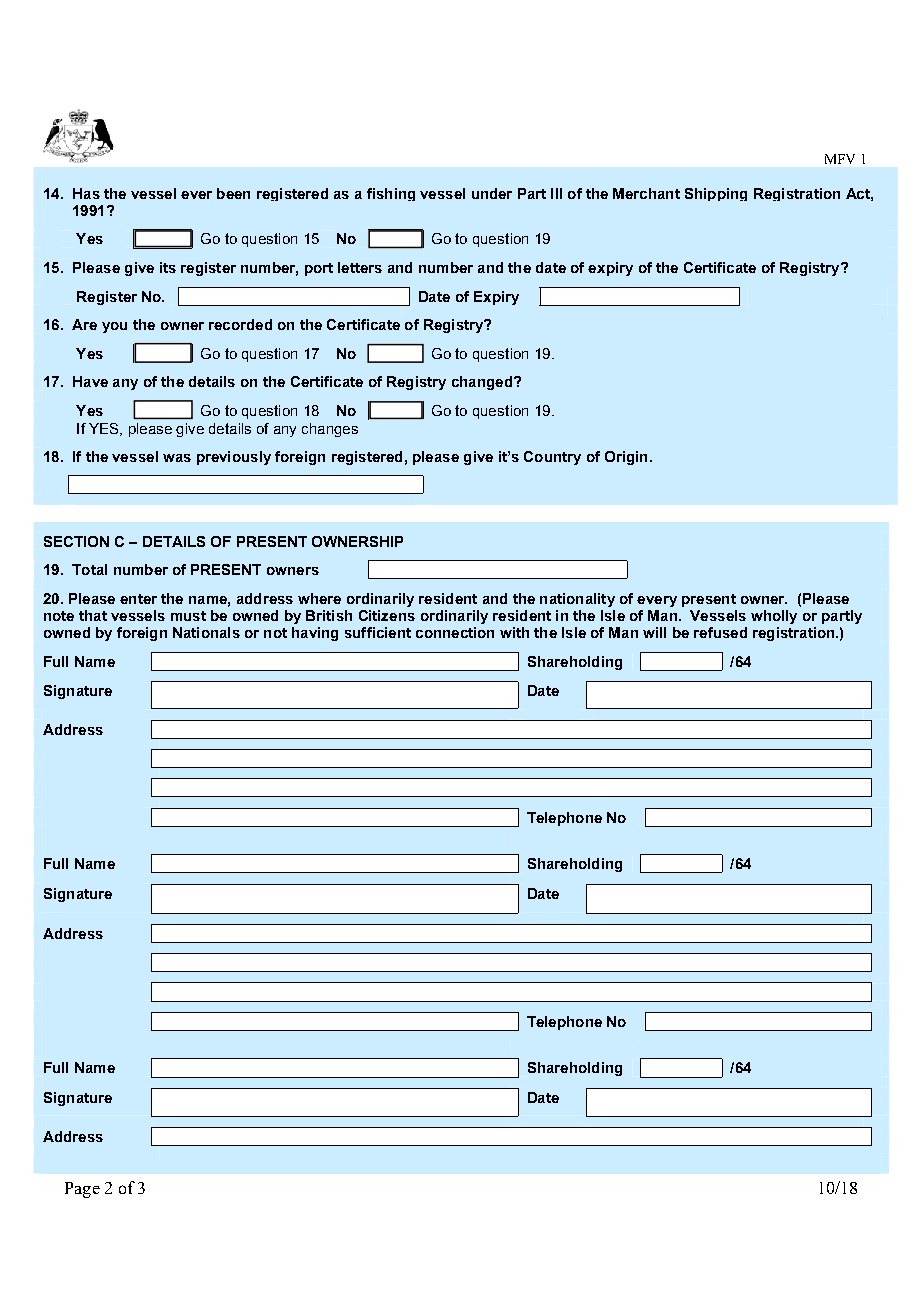 The width and height of the image is (924, 1308). I want to click on sufficient, so click(378, 632).
